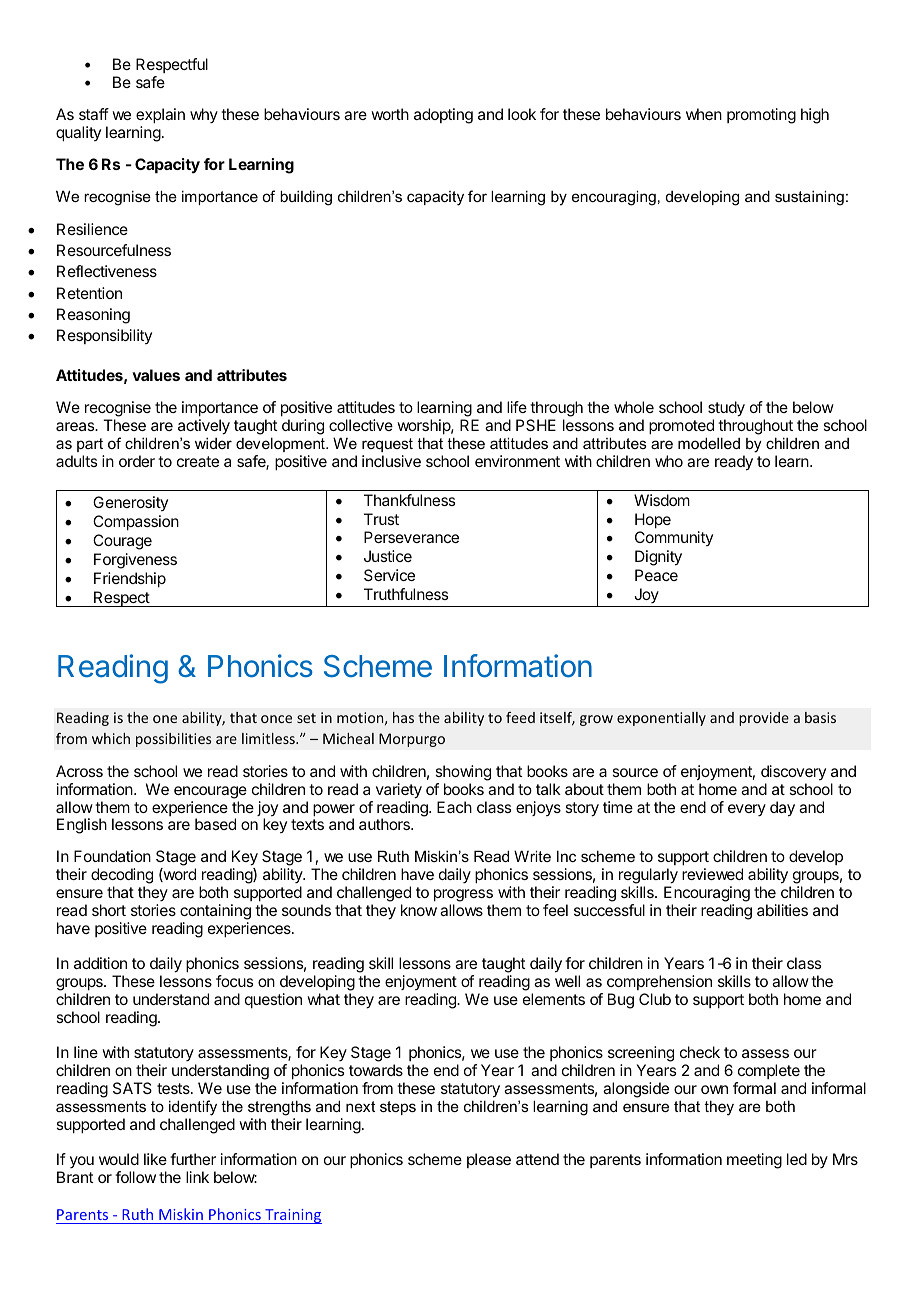 The width and height of the document is (924, 1308). I want to click on please, so click(489, 1160).
